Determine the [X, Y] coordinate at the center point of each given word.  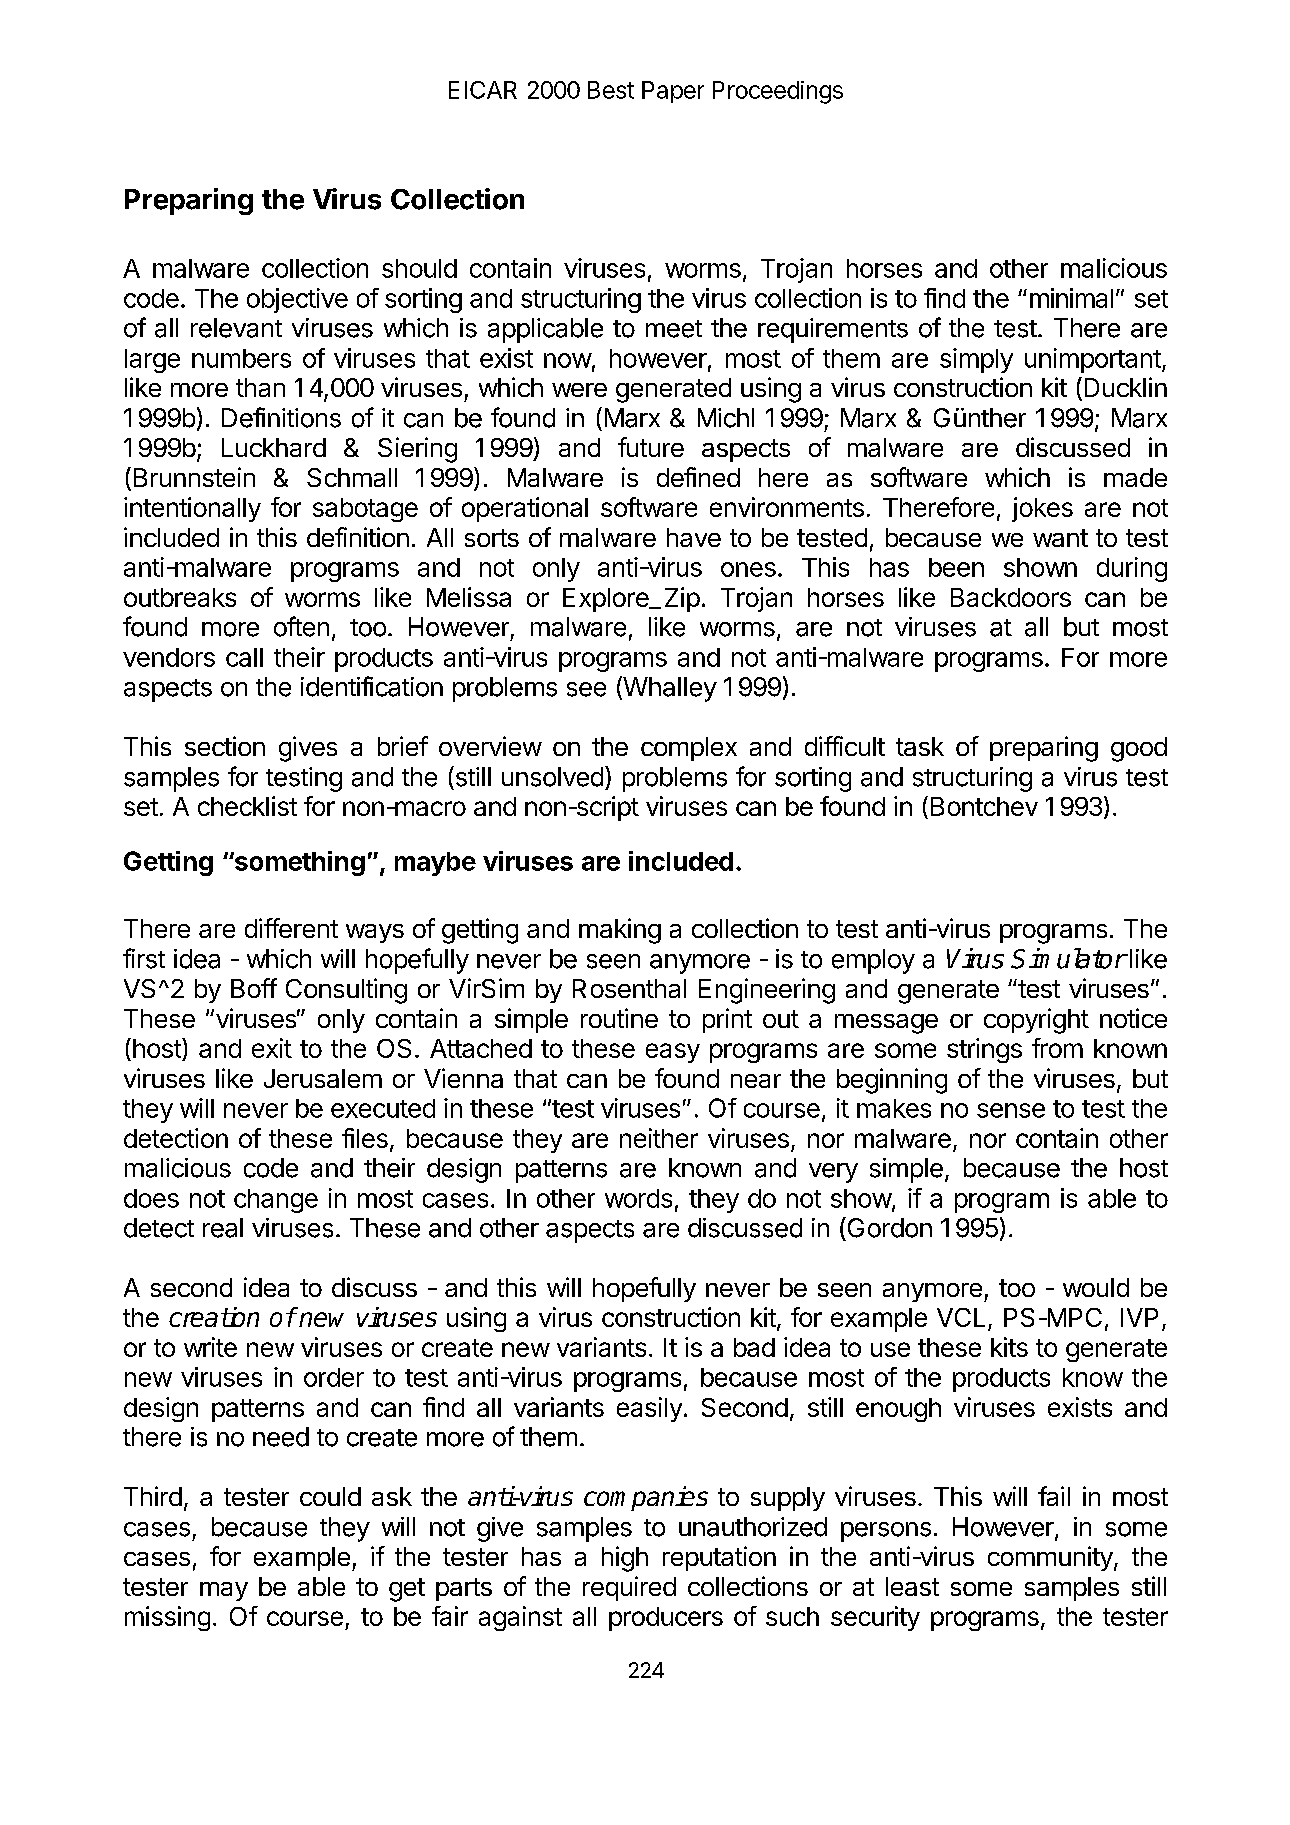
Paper [673, 92]
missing [167, 1618]
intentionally [192, 509]
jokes [1042, 509]
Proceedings [778, 92]
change [276, 1201]
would [1096, 1287]
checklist [247, 806]
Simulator [1068, 958]
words [638, 1198]
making [620, 931]
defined [698, 477]
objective [297, 300]
